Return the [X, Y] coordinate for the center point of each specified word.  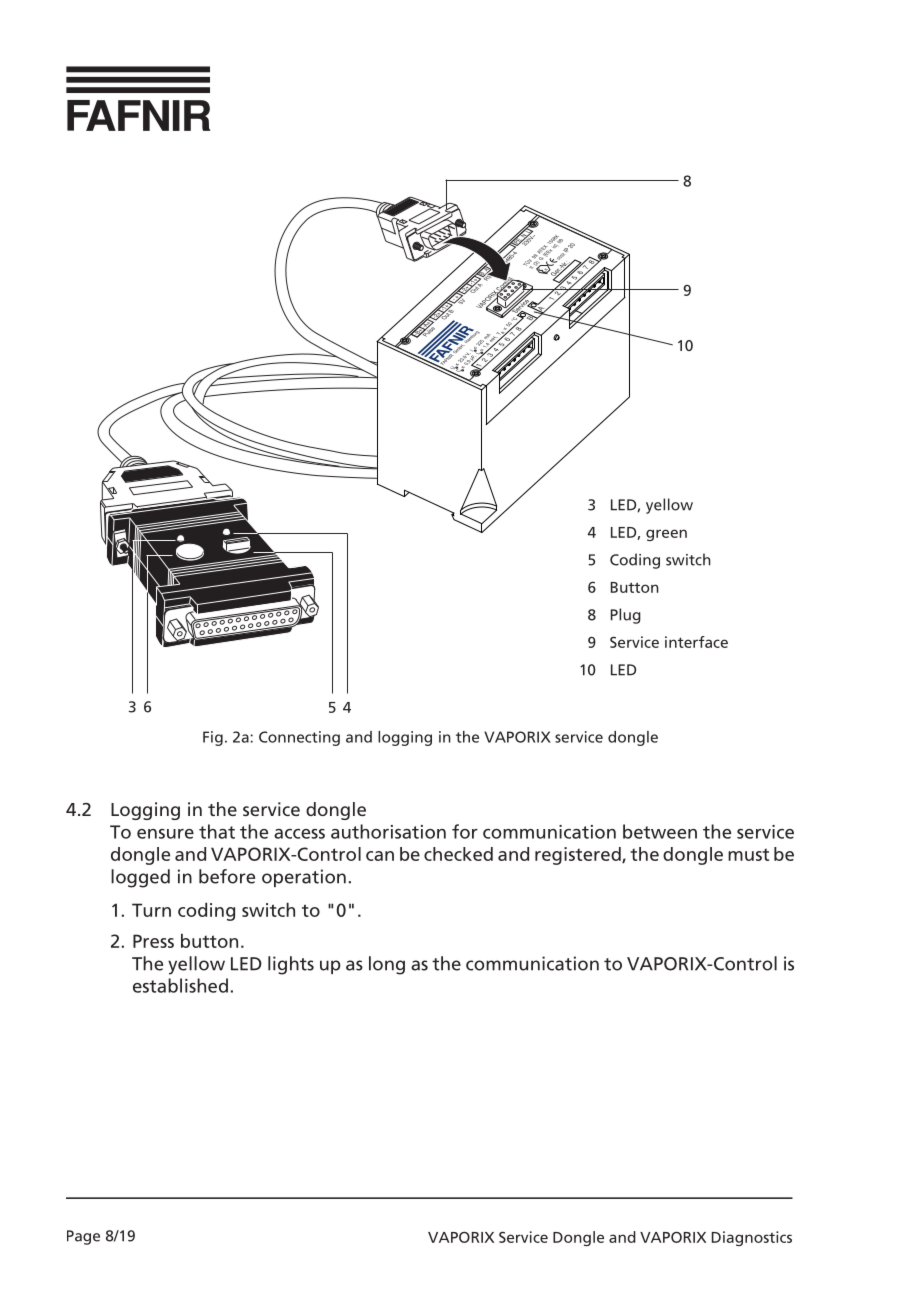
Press [153, 941]
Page [83, 1237]
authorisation [388, 831]
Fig [213, 738]
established [180, 985]
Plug [626, 616]
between [660, 831]
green [666, 535]
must [748, 854]
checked [458, 854]
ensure [165, 834]
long [387, 965]
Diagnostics [752, 1238]
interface [696, 642]
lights [291, 965]
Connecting [299, 738]
